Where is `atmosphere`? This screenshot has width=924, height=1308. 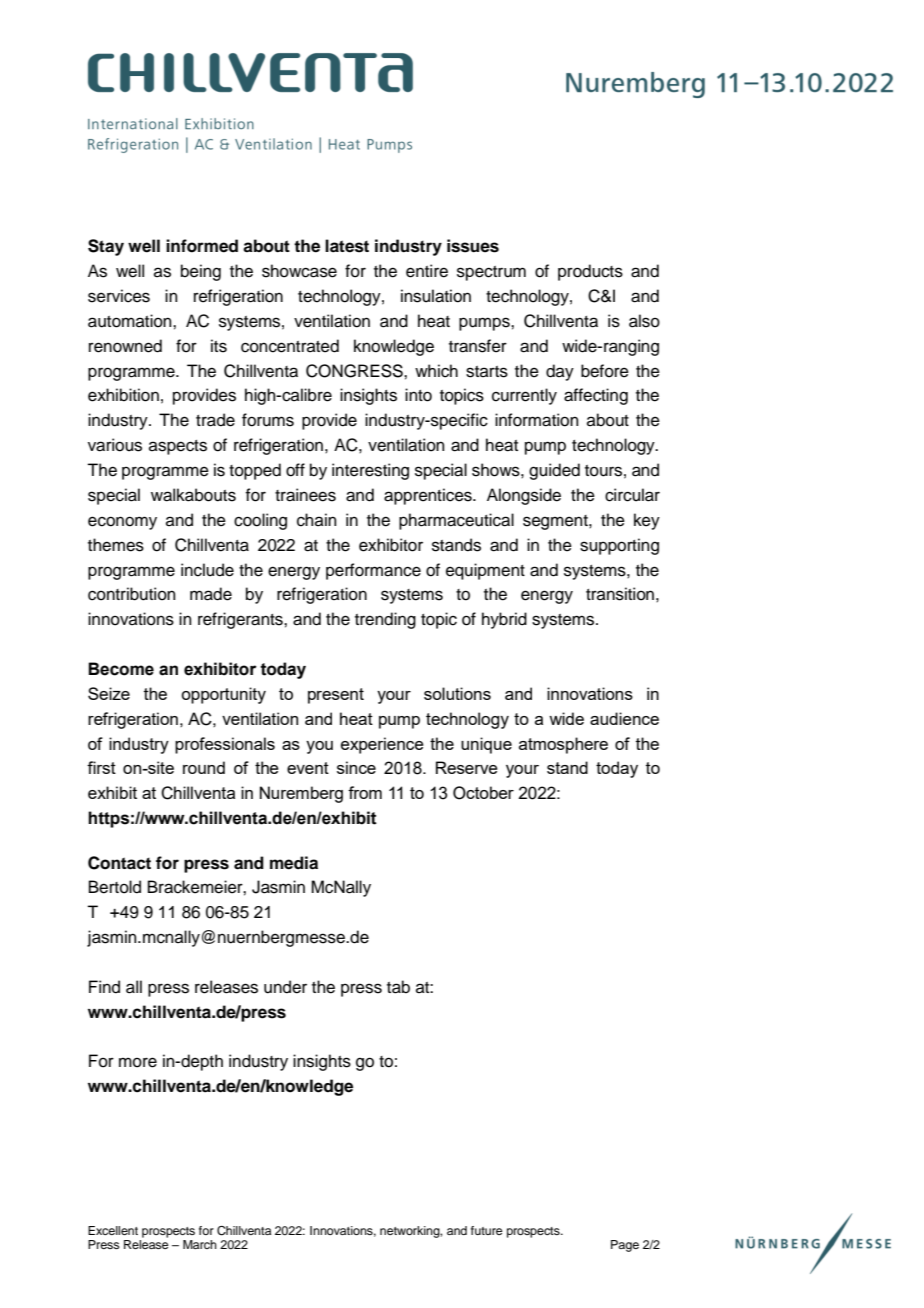 atmosphere is located at coordinates (563, 745).
